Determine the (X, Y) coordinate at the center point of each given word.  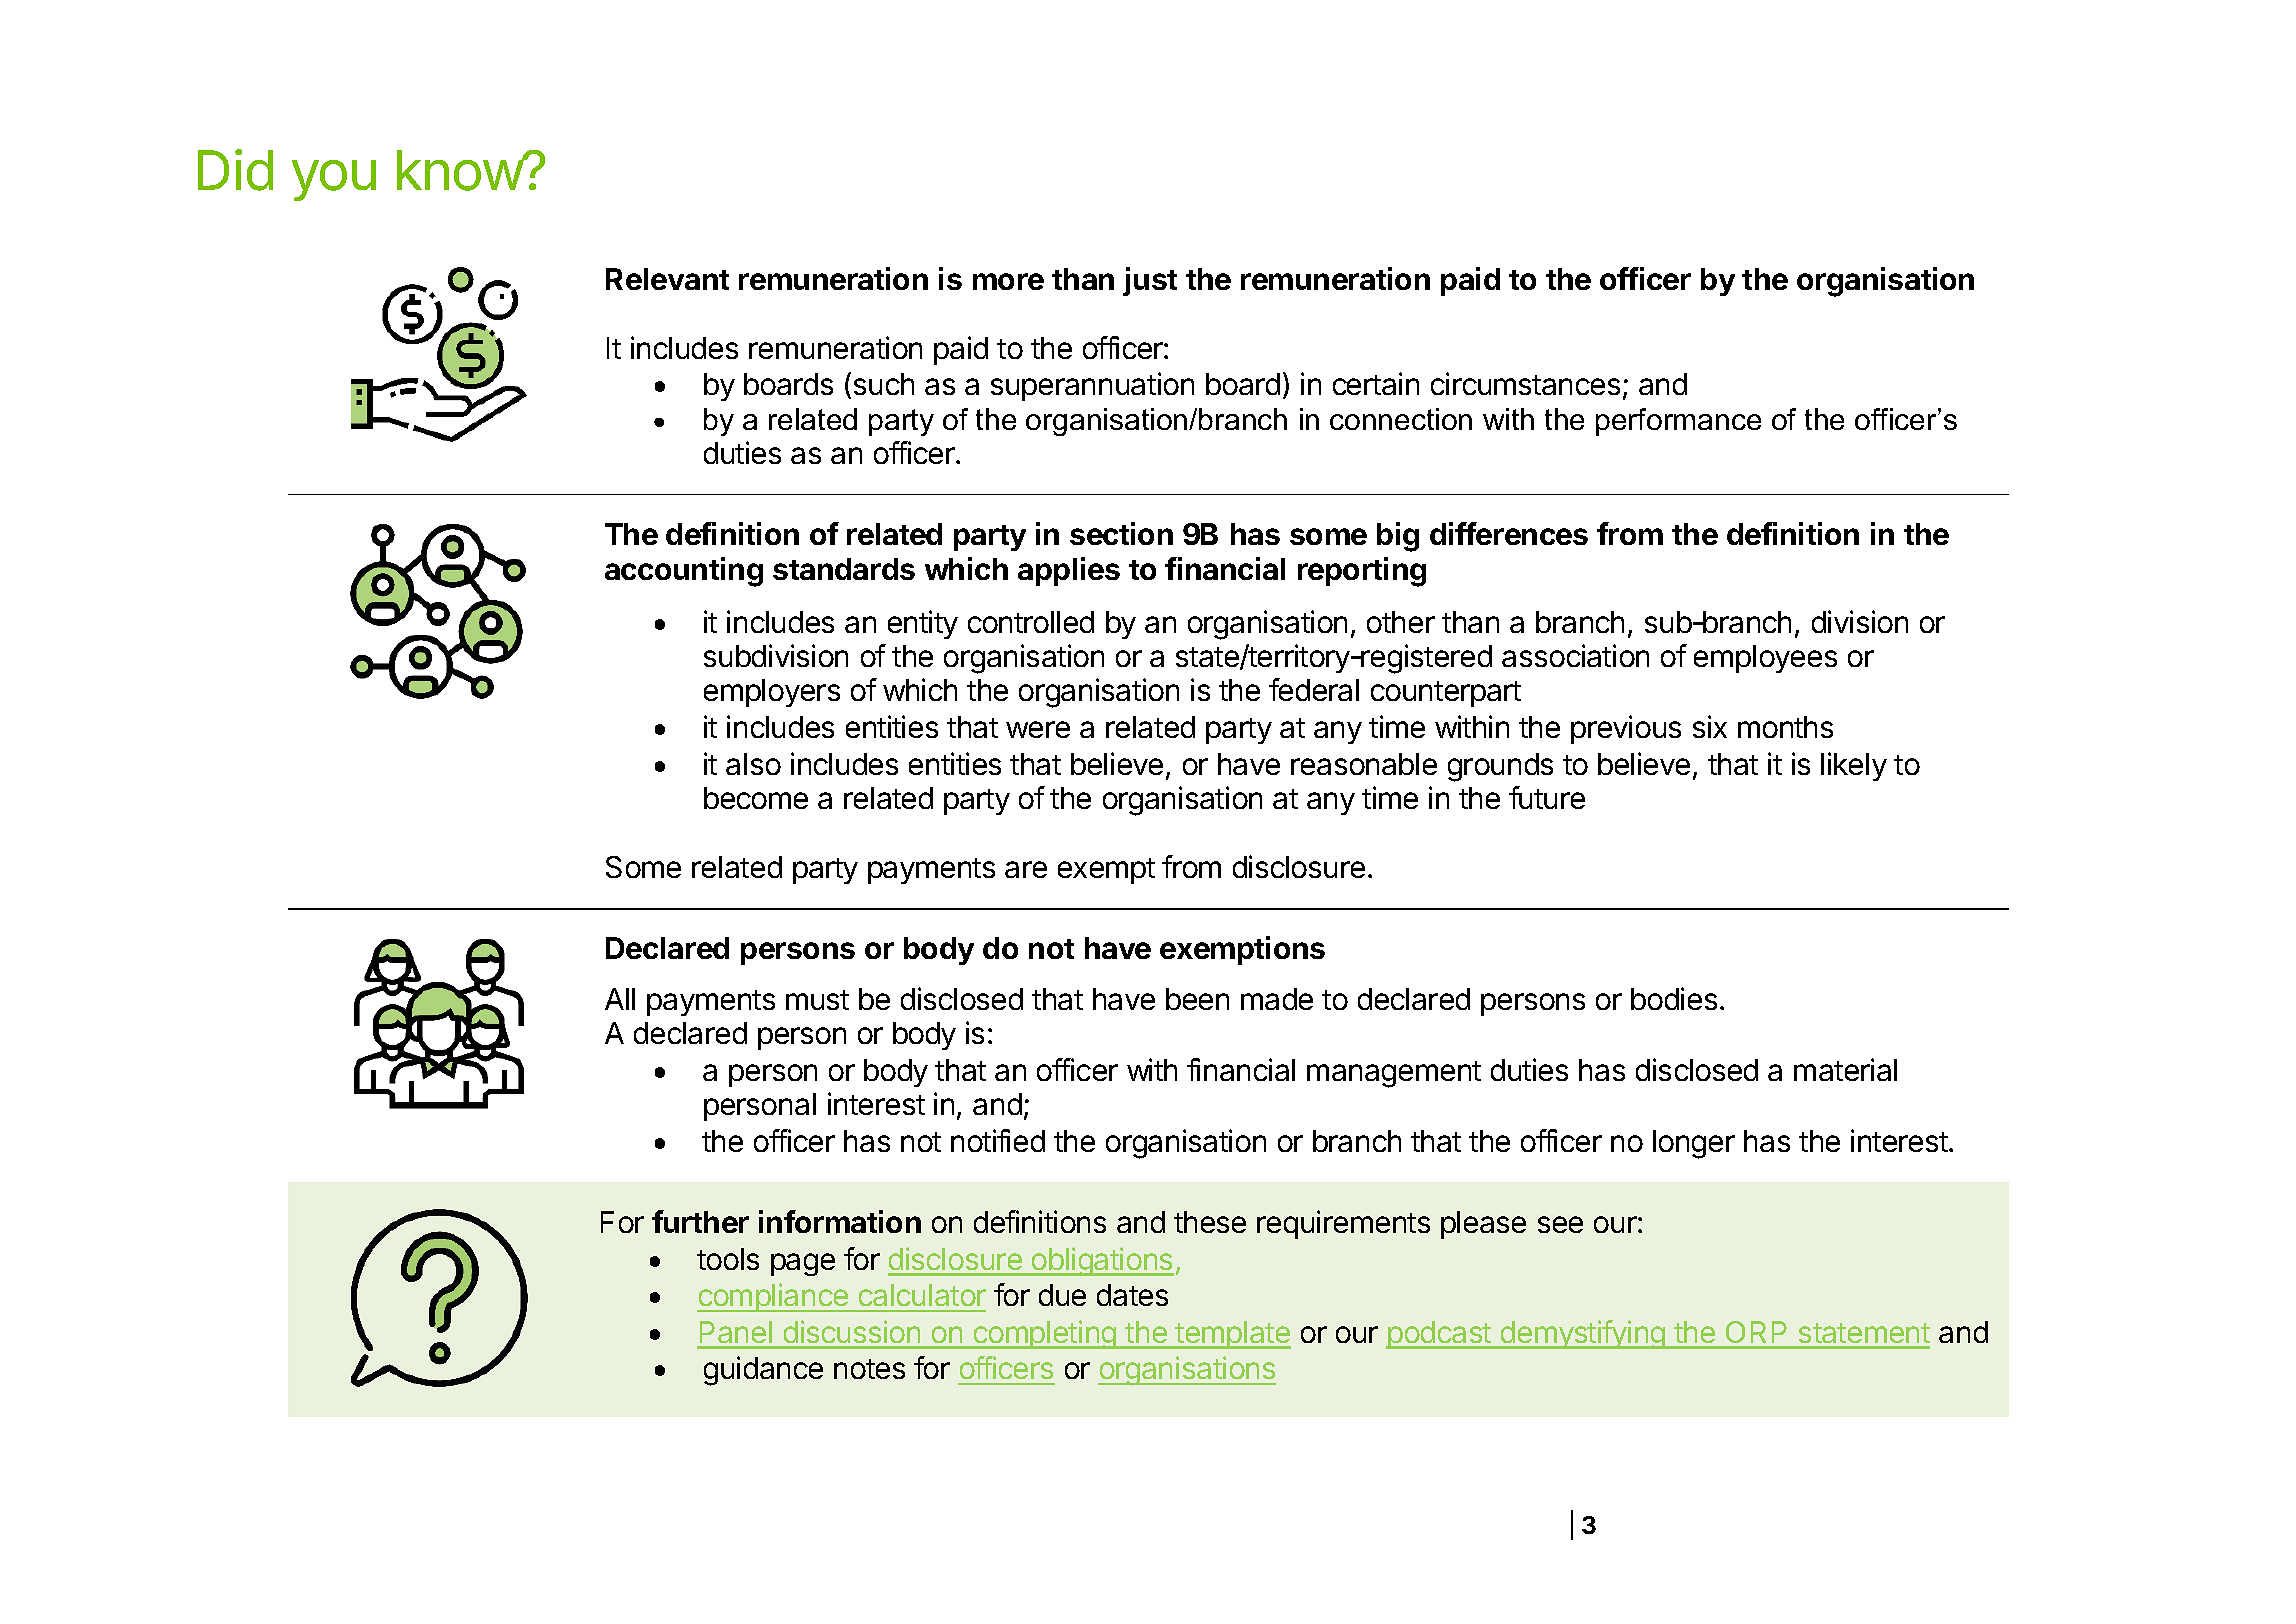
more (1008, 281)
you (334, 180)
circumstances (1525, 383)
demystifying (1583, 1334)
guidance (763, 1371)
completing (1044, 1334)
